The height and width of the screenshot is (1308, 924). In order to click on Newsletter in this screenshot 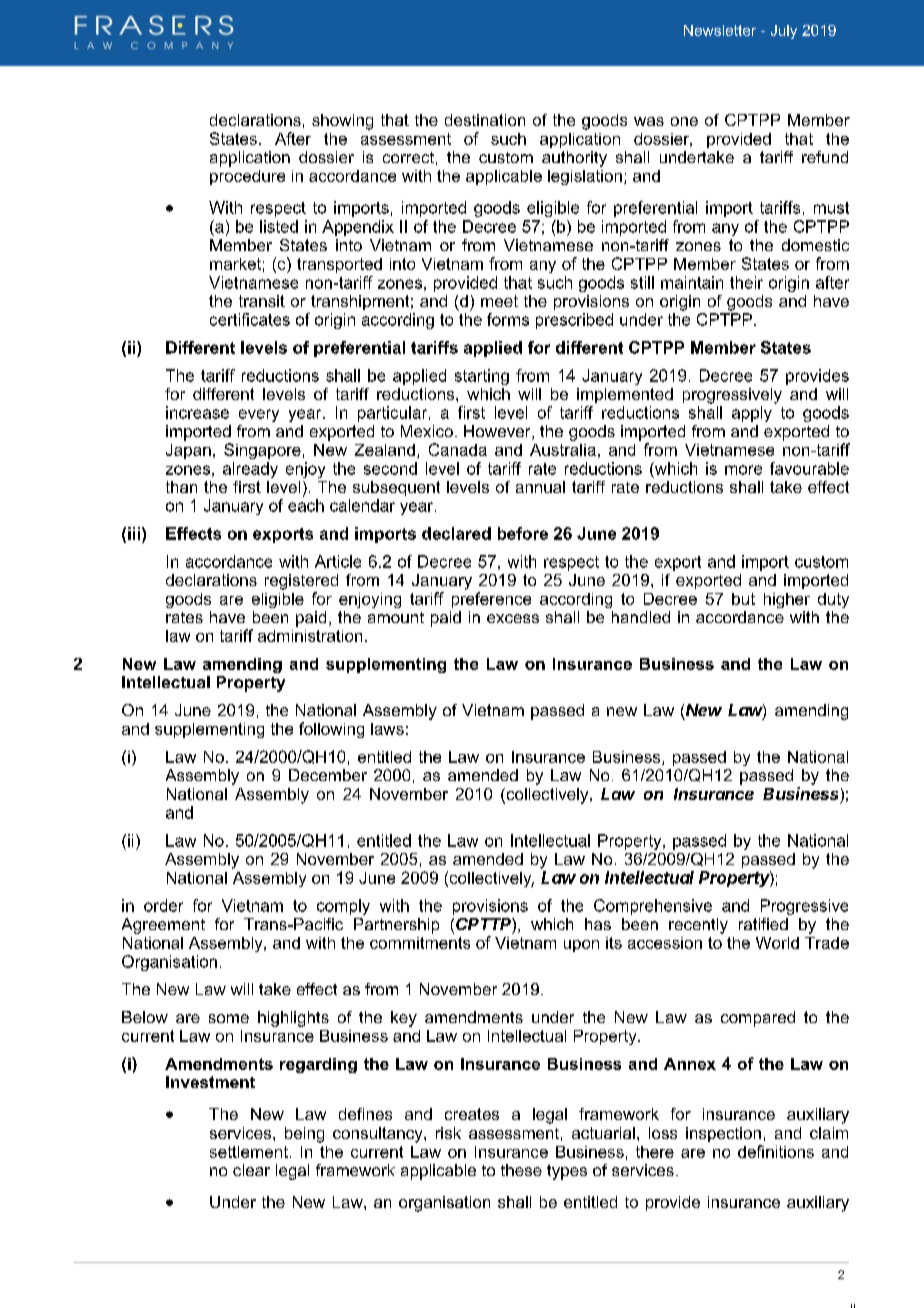, I will do `click(720, 30)`.
